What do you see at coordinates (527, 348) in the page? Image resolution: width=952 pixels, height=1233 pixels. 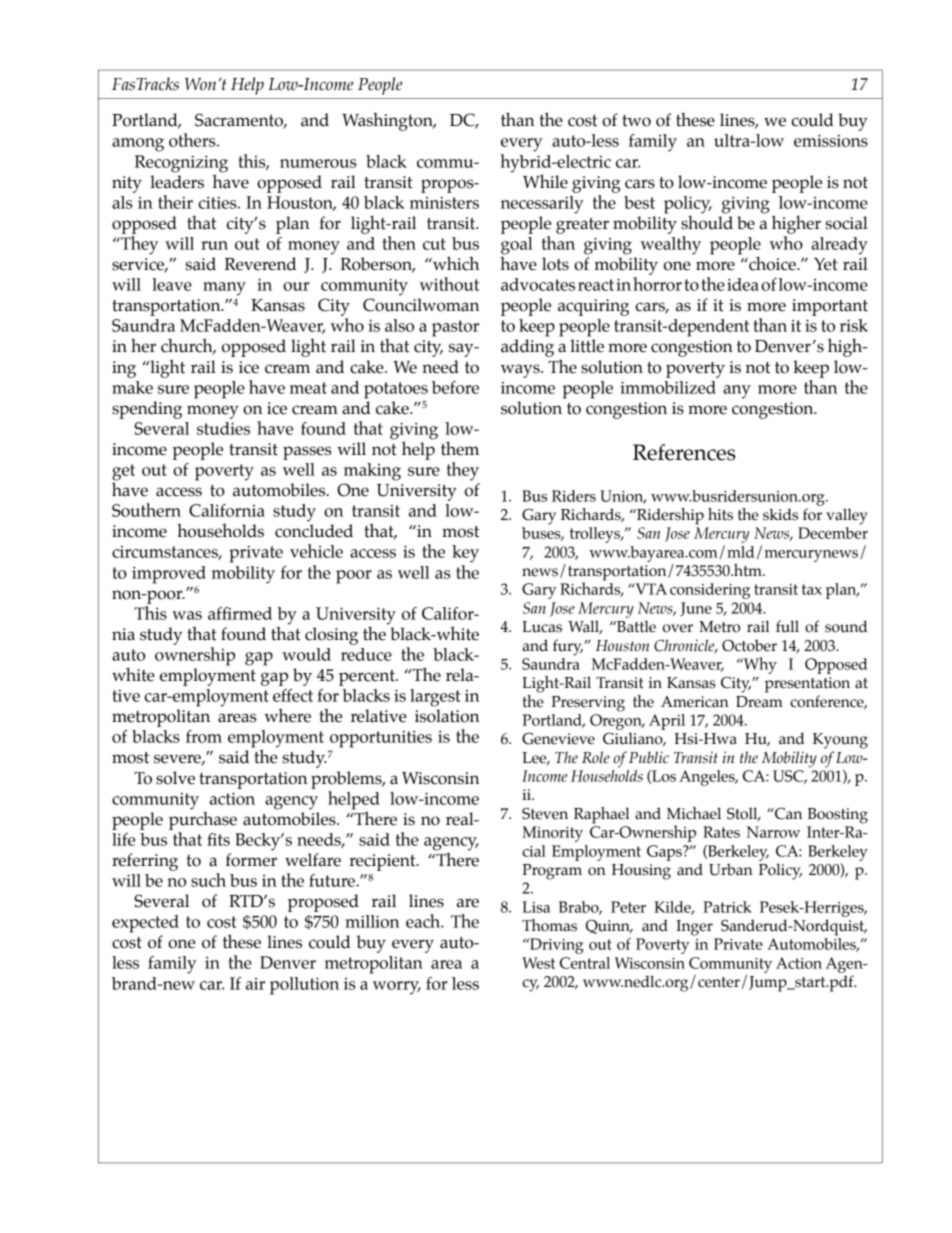 I see `adding` at bounding box center [527, 348].
